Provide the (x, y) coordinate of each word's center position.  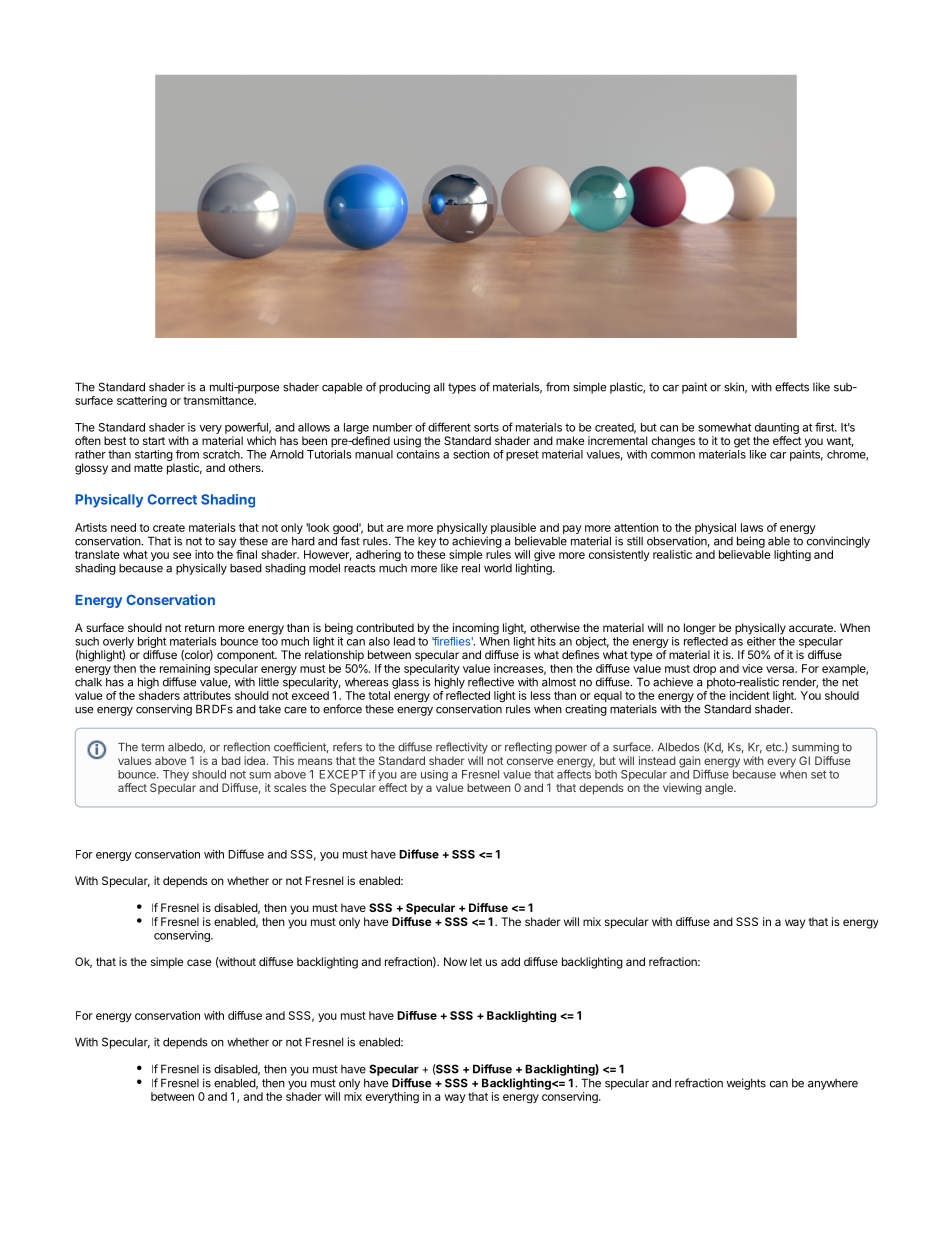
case (199, 962)
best (115, 440)
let (476, 961)
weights (746, 1084)
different (449, 427)
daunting (777, 428)
